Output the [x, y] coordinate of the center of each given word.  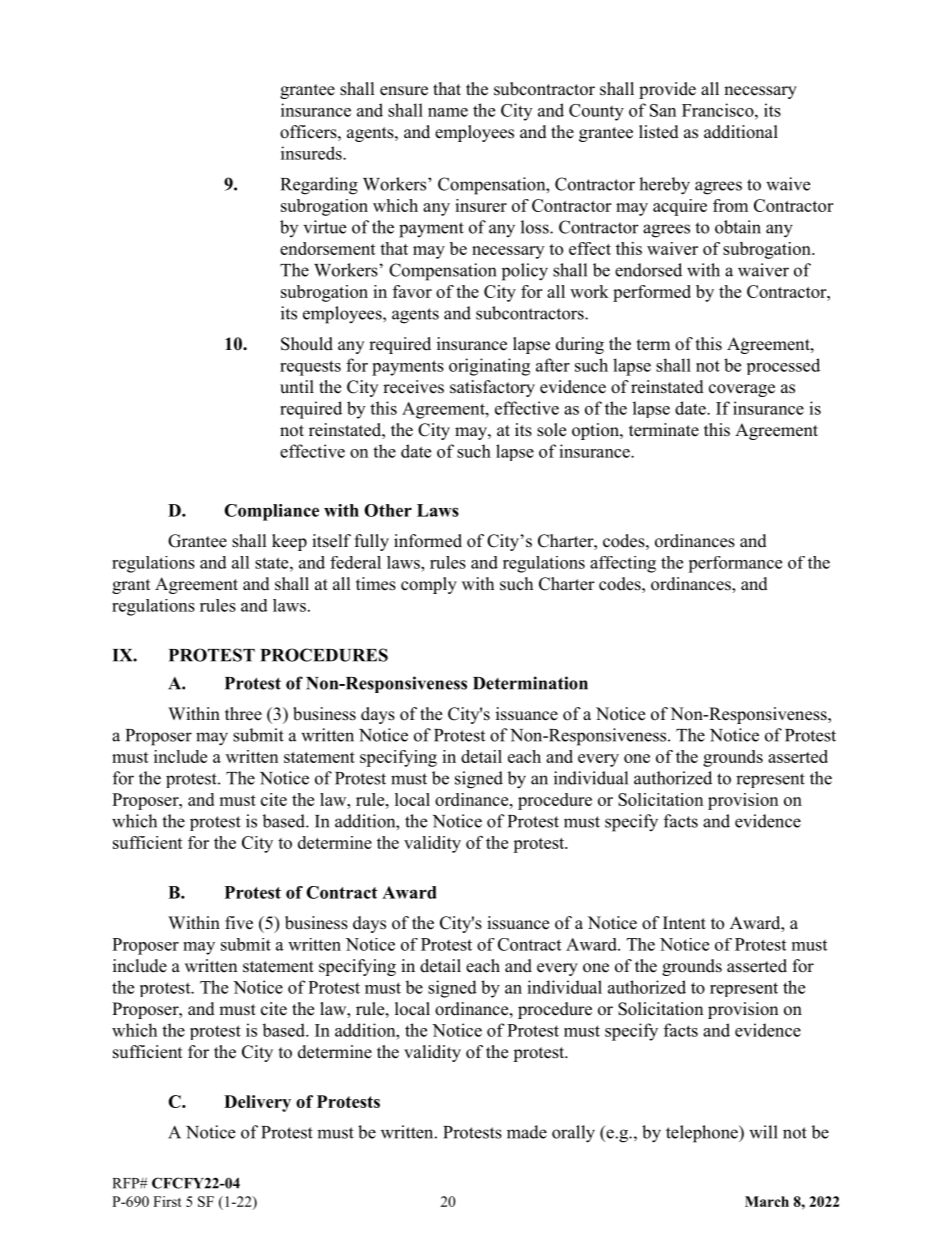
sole [551, 430]
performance [735, 564]
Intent [684, 923]
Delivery [257, 1103]
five [239, 923]
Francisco [719, 110]
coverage [742, 390]
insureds [312, 153]
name [448, 112]
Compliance [271, 512]
